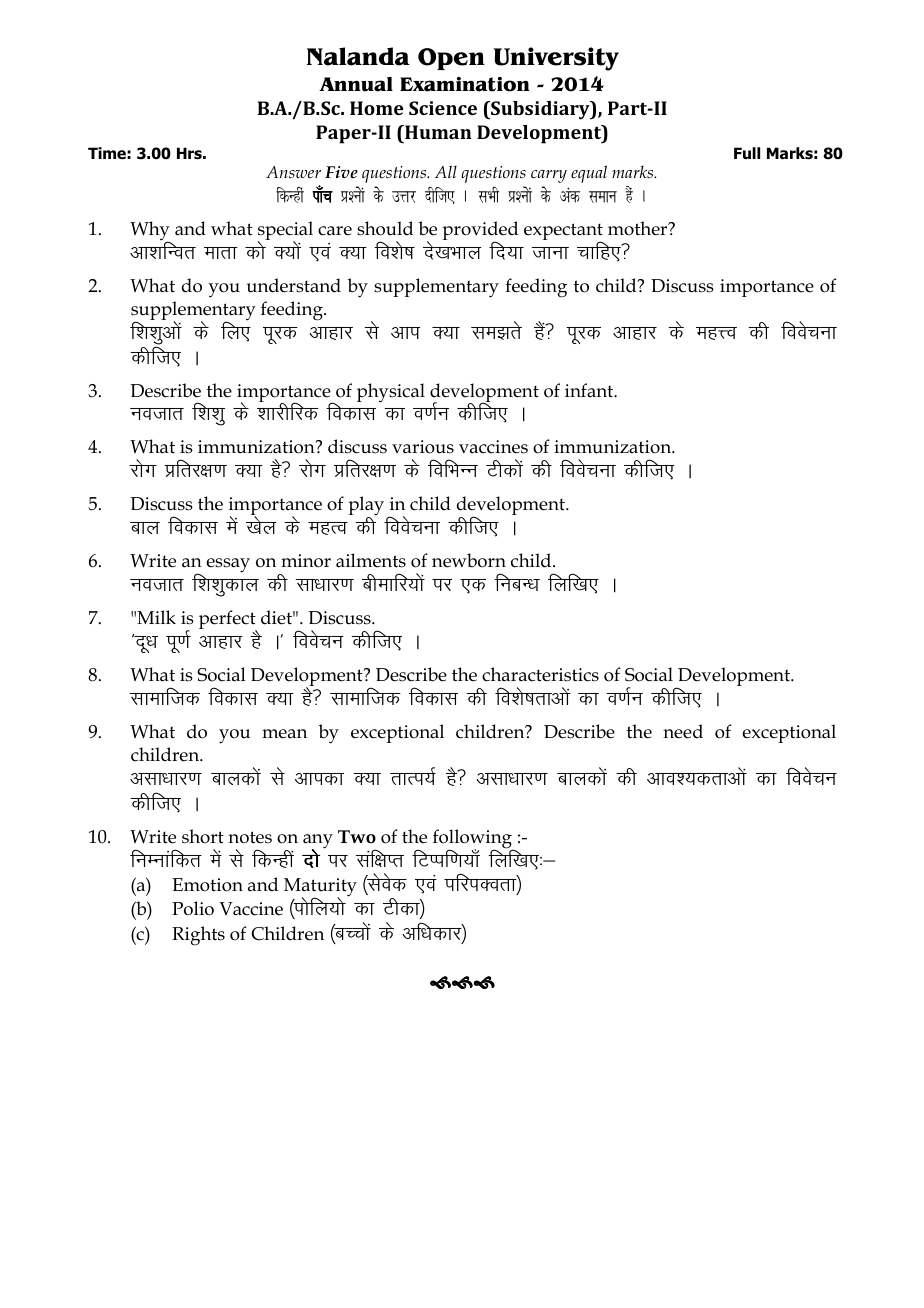  I want to click on Polio, so click(193, 908).
